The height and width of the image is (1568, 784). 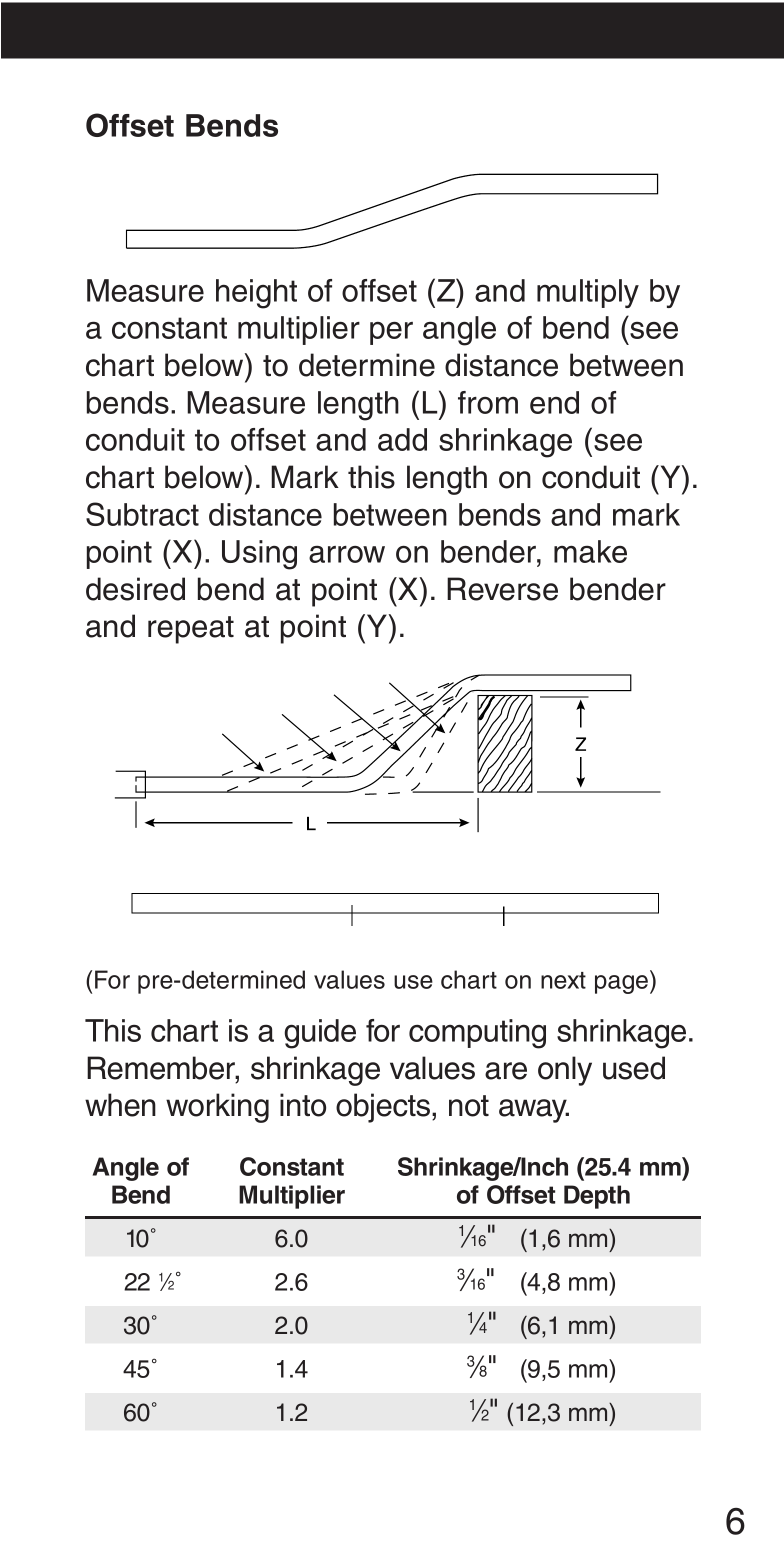 I want to click on next, so click(x=563, y=980).
